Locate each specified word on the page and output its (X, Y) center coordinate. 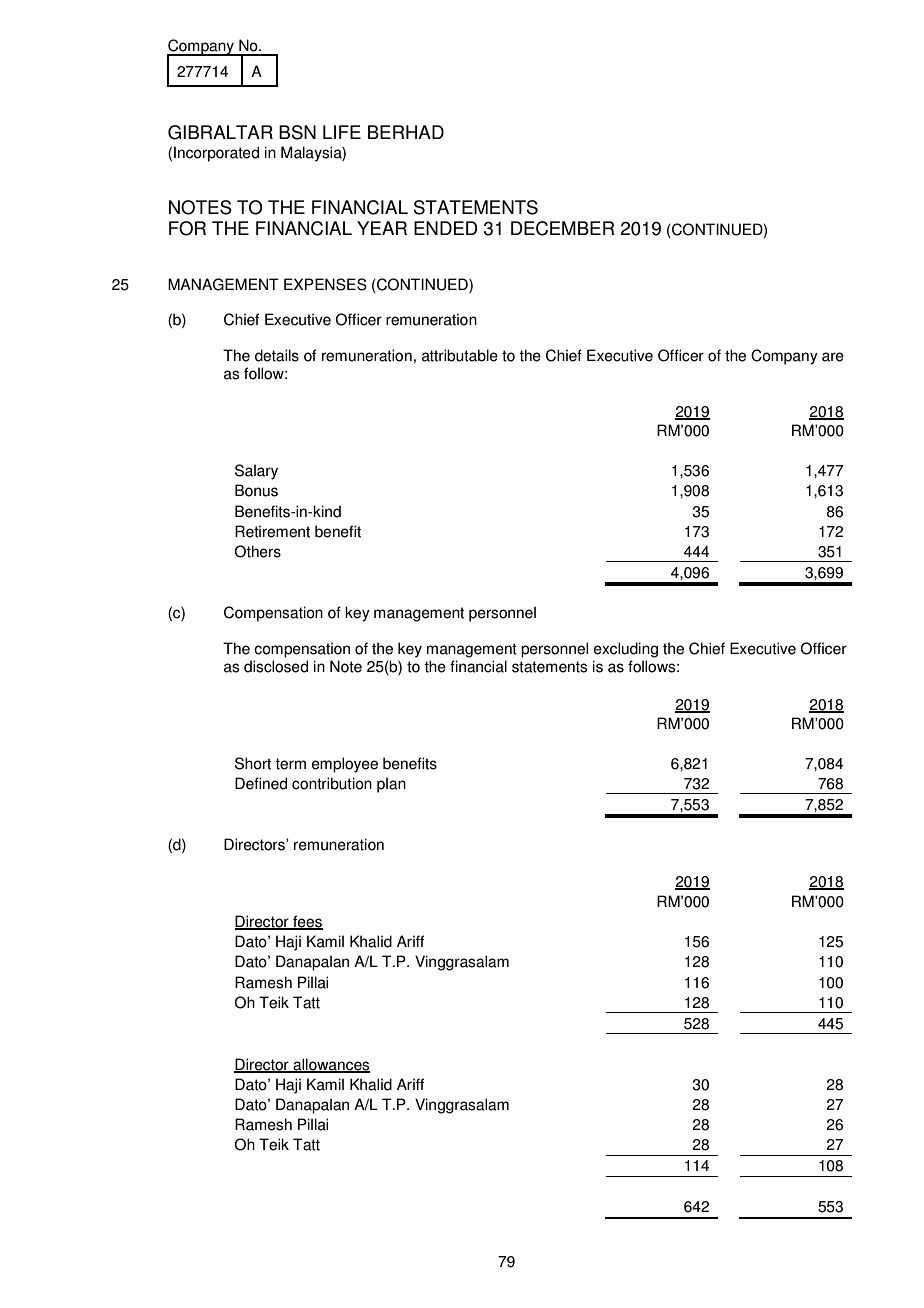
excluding (626, 650)
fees (307, 922)
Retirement (272, 531)
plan (391, 785)
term (290, 764)
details (277, 355)
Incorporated (216, 154)
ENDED (445, 228)
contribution (332, 783)
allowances (330, 1065)
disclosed (276, 666)
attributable (460, 355)
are (833, 357)
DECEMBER (563, 228)
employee (345, 765)
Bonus (256, 490)
